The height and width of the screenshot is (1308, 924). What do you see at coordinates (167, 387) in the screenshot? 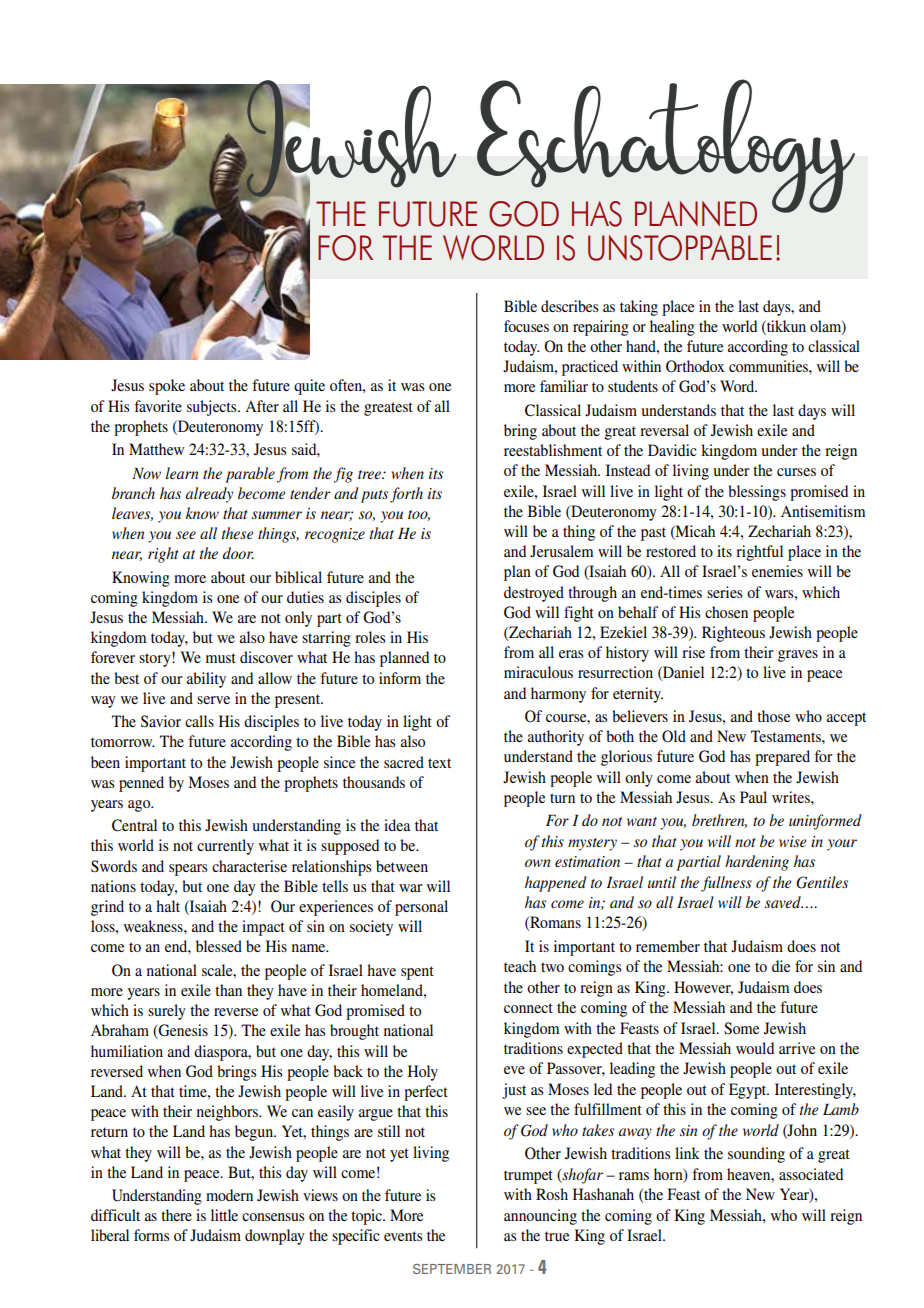
I see `spoke` at bounding box center [167, 387].
